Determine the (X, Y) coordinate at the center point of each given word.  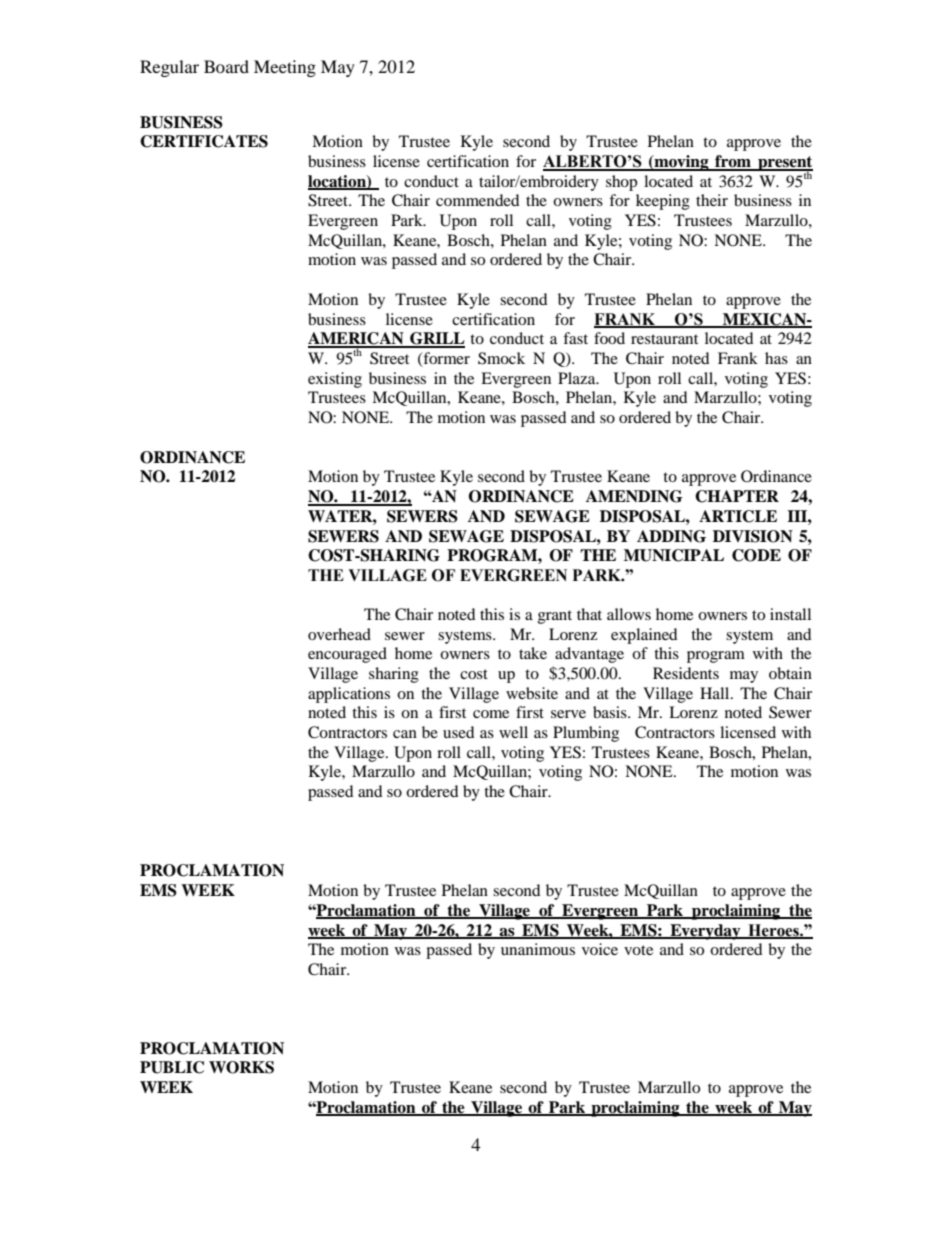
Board (226, 66)
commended (478, 200)
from (733, 162)
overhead (339, 634)
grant (555, 617)
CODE (756, 555)
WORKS (241, 1067)
